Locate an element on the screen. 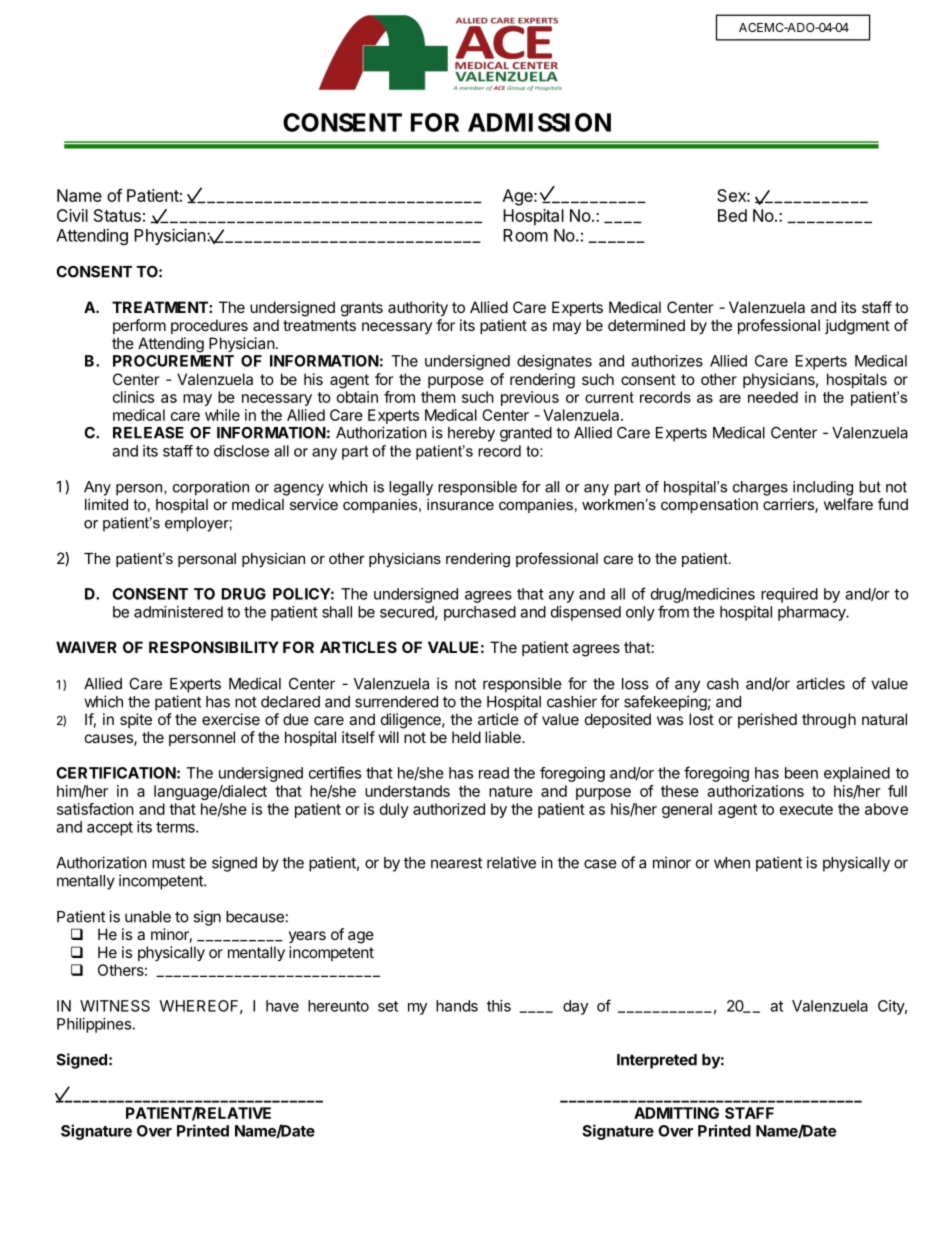 The height and width of the screenshot is (1233, 952). corporation is located at coordinates (211, 488).
